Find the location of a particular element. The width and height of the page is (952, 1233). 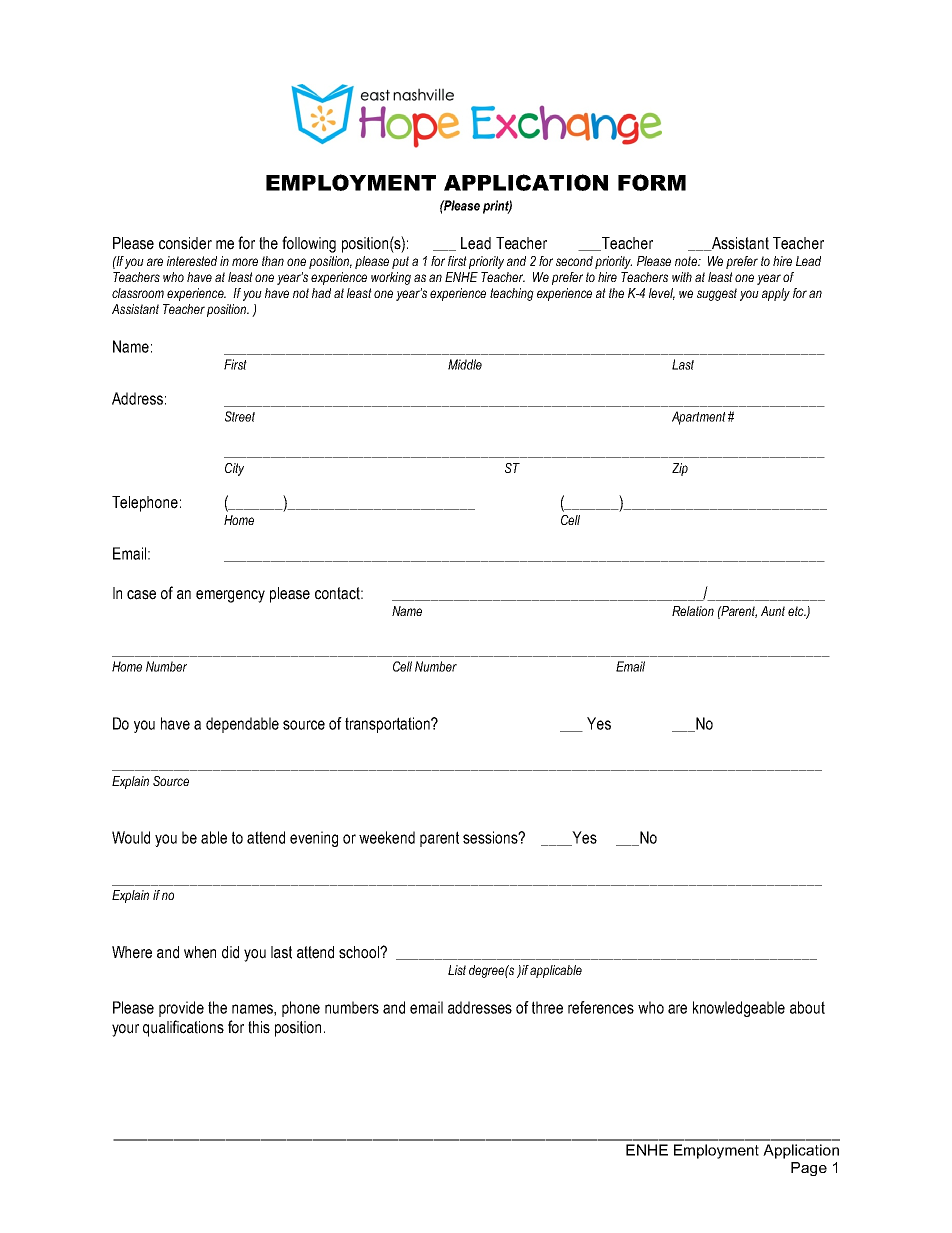

Middle is located at coordinates (465, 364).
